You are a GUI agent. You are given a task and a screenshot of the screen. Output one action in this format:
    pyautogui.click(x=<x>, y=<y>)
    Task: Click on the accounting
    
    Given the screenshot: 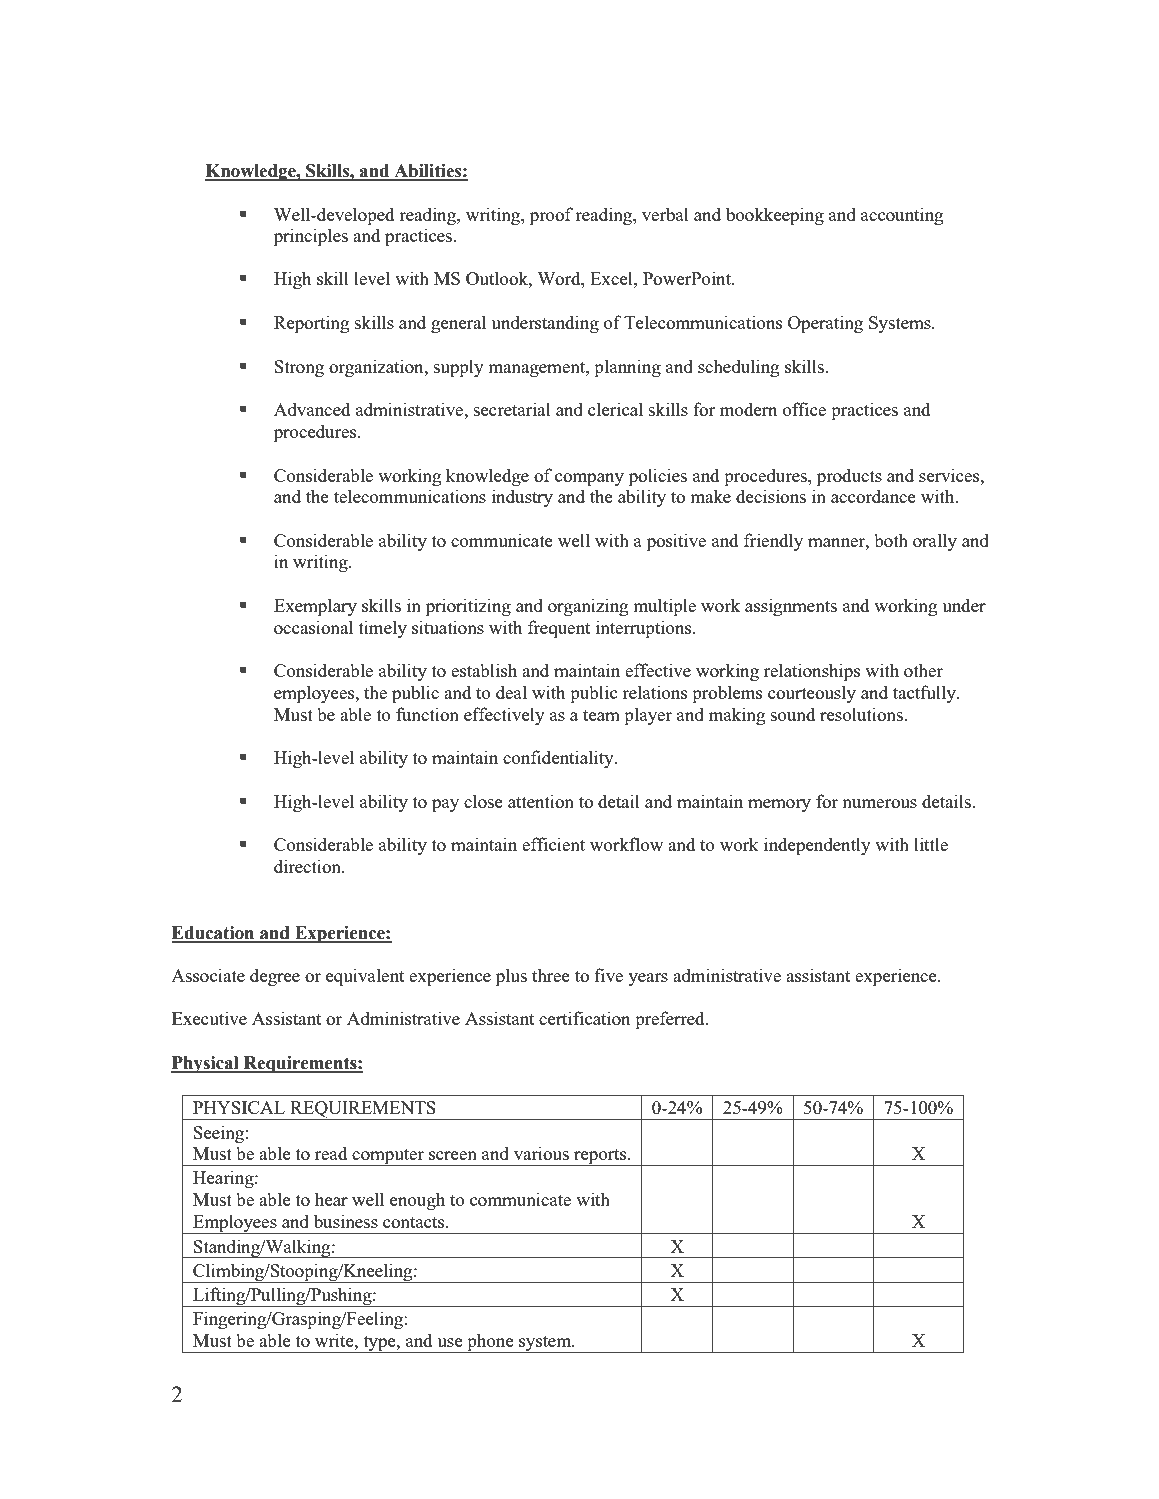 What is the action you would take?
    pyautogui.click(x=902, y=216)
